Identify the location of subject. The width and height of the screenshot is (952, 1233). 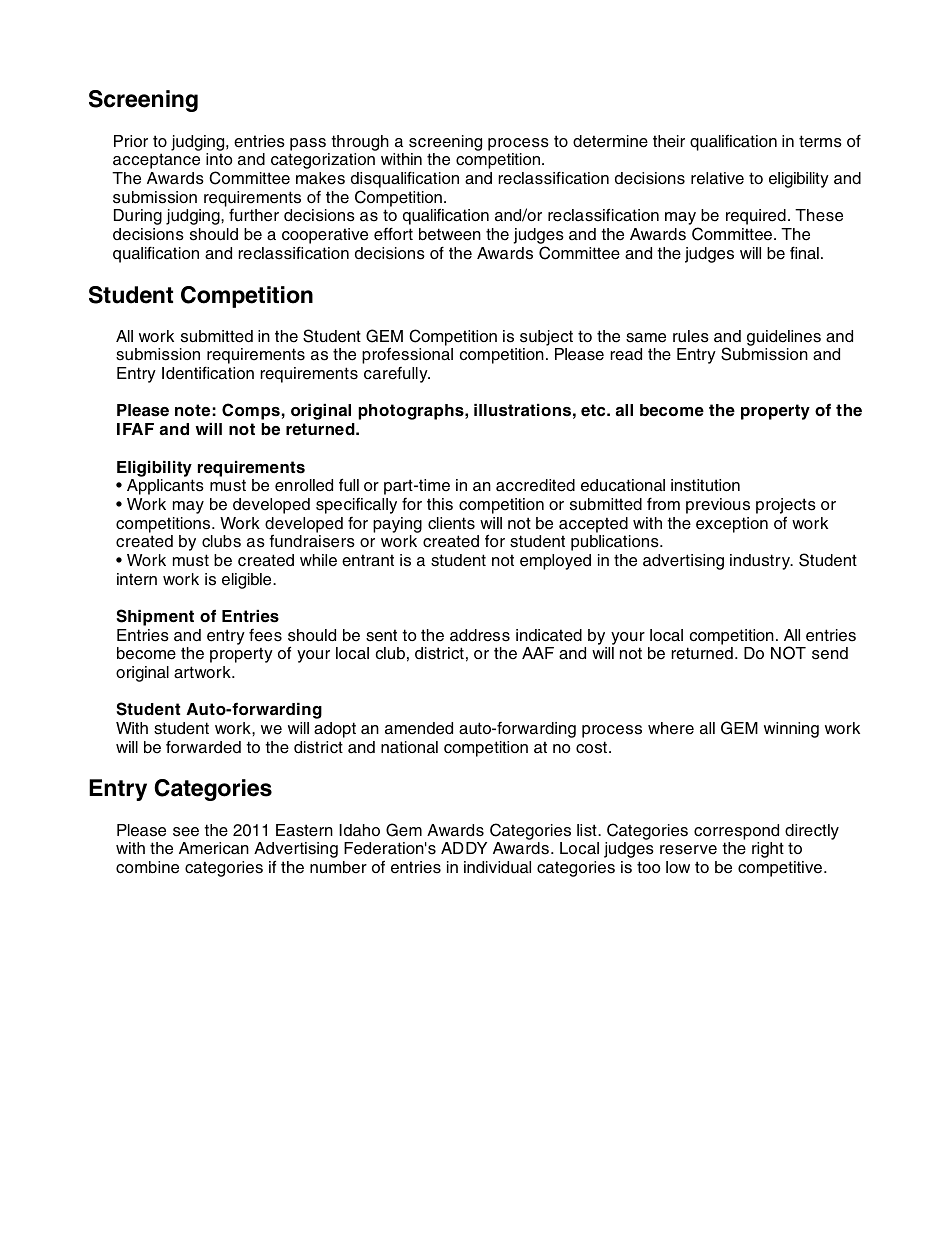
(546, 338).
